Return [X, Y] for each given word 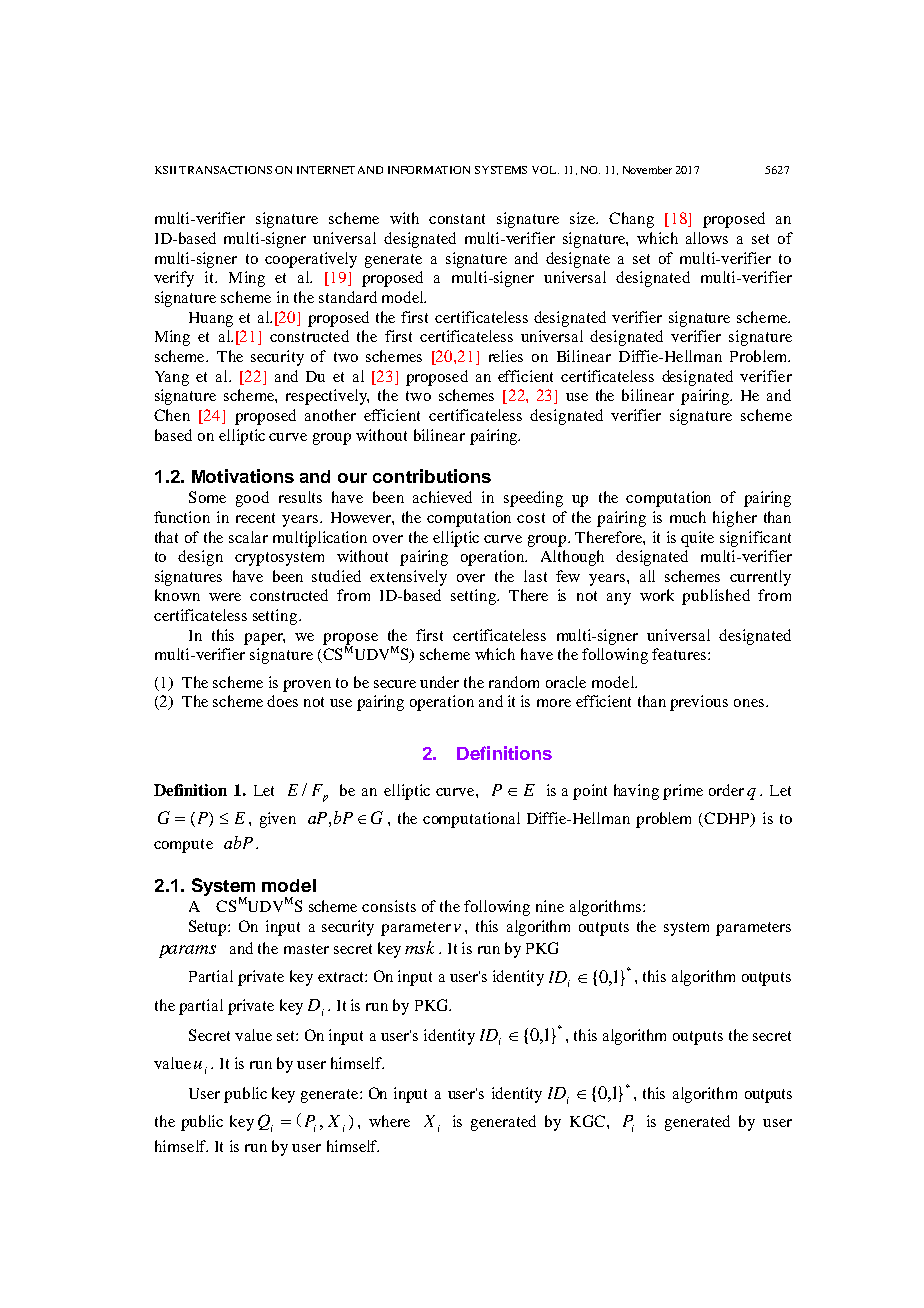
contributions [432, 476]
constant [457, 219]
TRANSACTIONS [225, 170]
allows [707, 238]
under [439, 682]
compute [183, 846]
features [680, 654]
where [389, 1121]
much [688, 517]
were [225, 597]
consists [389, 906]
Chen [172, 415]
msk [419, 947]
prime [683, 792]
